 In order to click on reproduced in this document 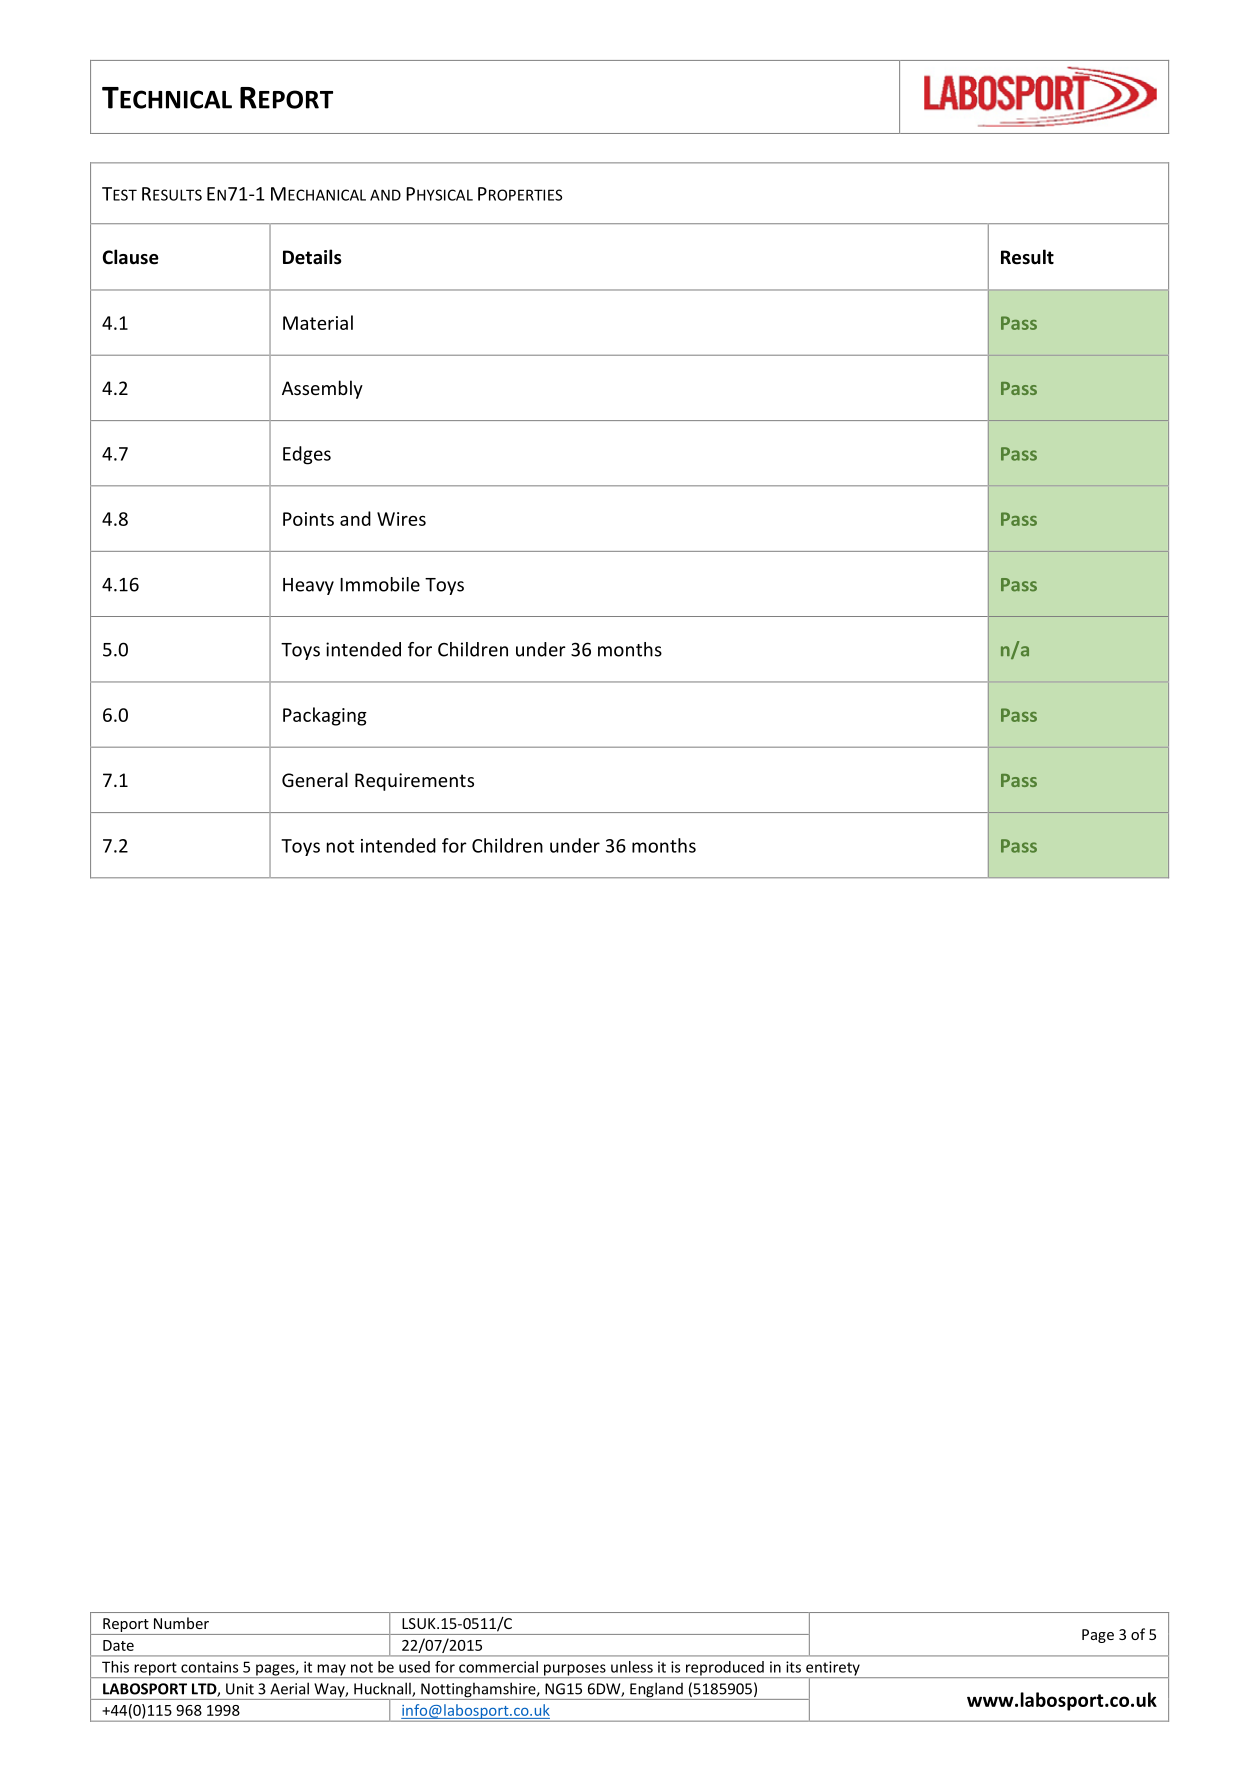, I will do `click(725, 1669)`.
